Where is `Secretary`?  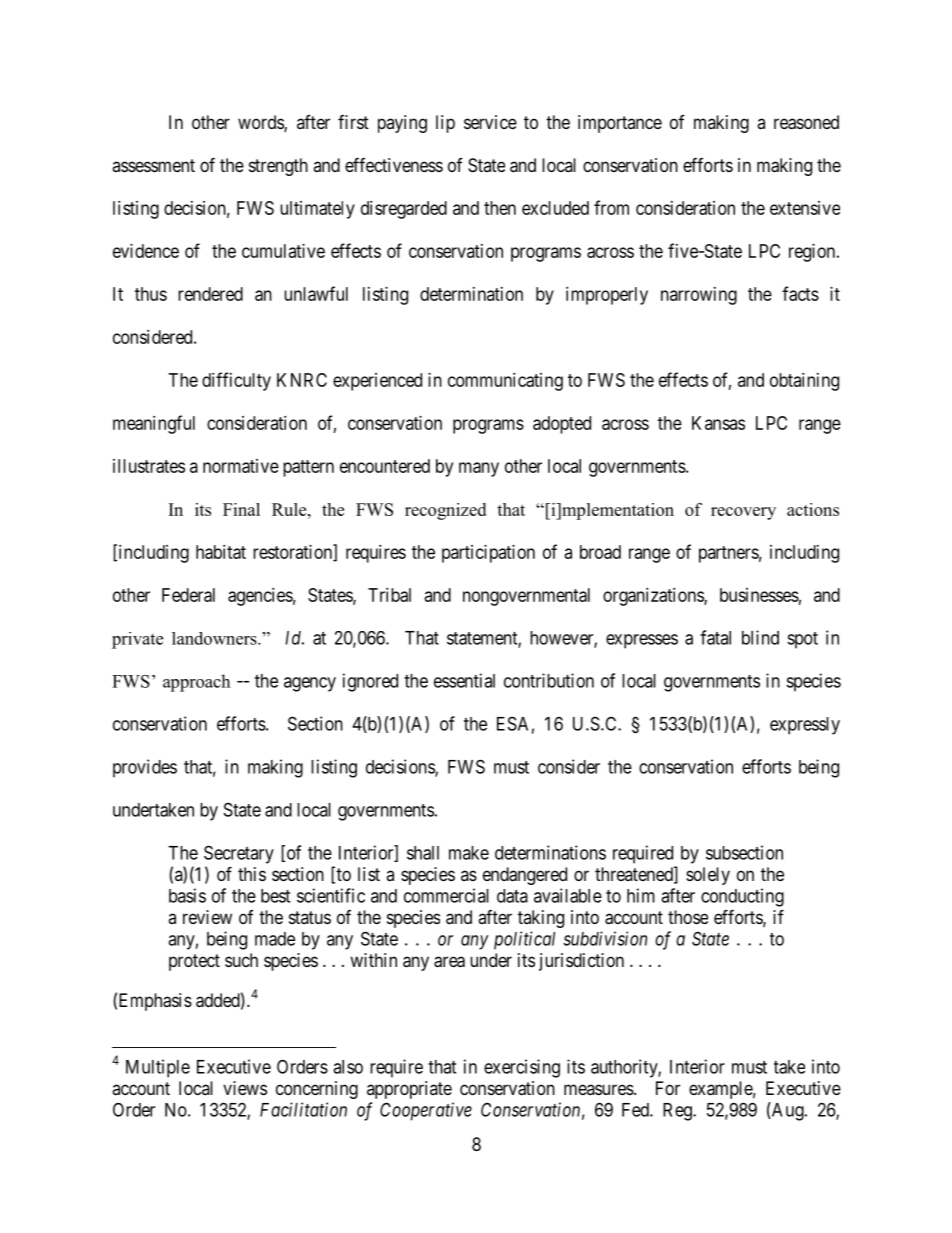
Secretary is located at coordinates (239, 854).
